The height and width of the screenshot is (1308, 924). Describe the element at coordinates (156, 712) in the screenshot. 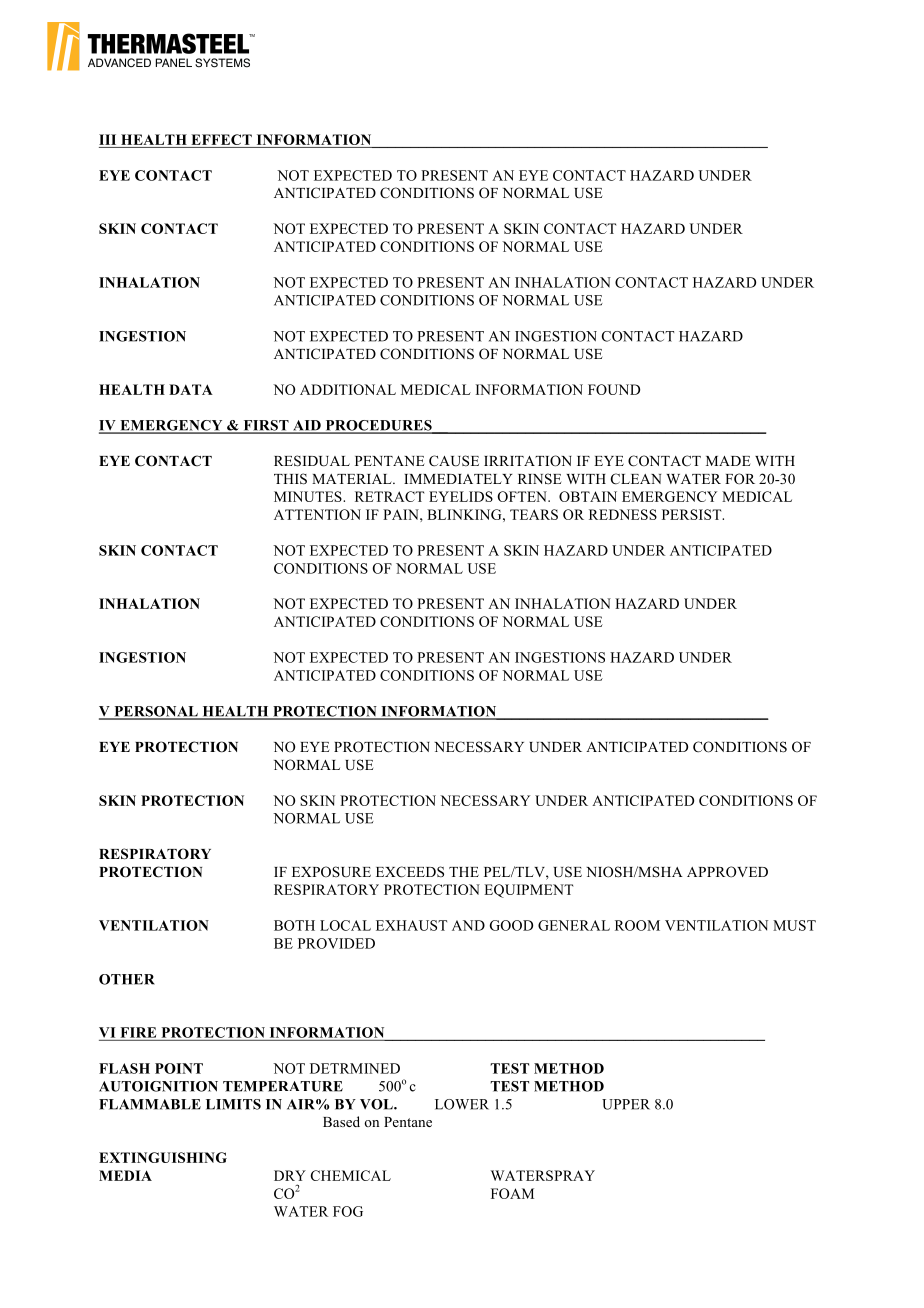

I see `PERSONAL` at that location.
